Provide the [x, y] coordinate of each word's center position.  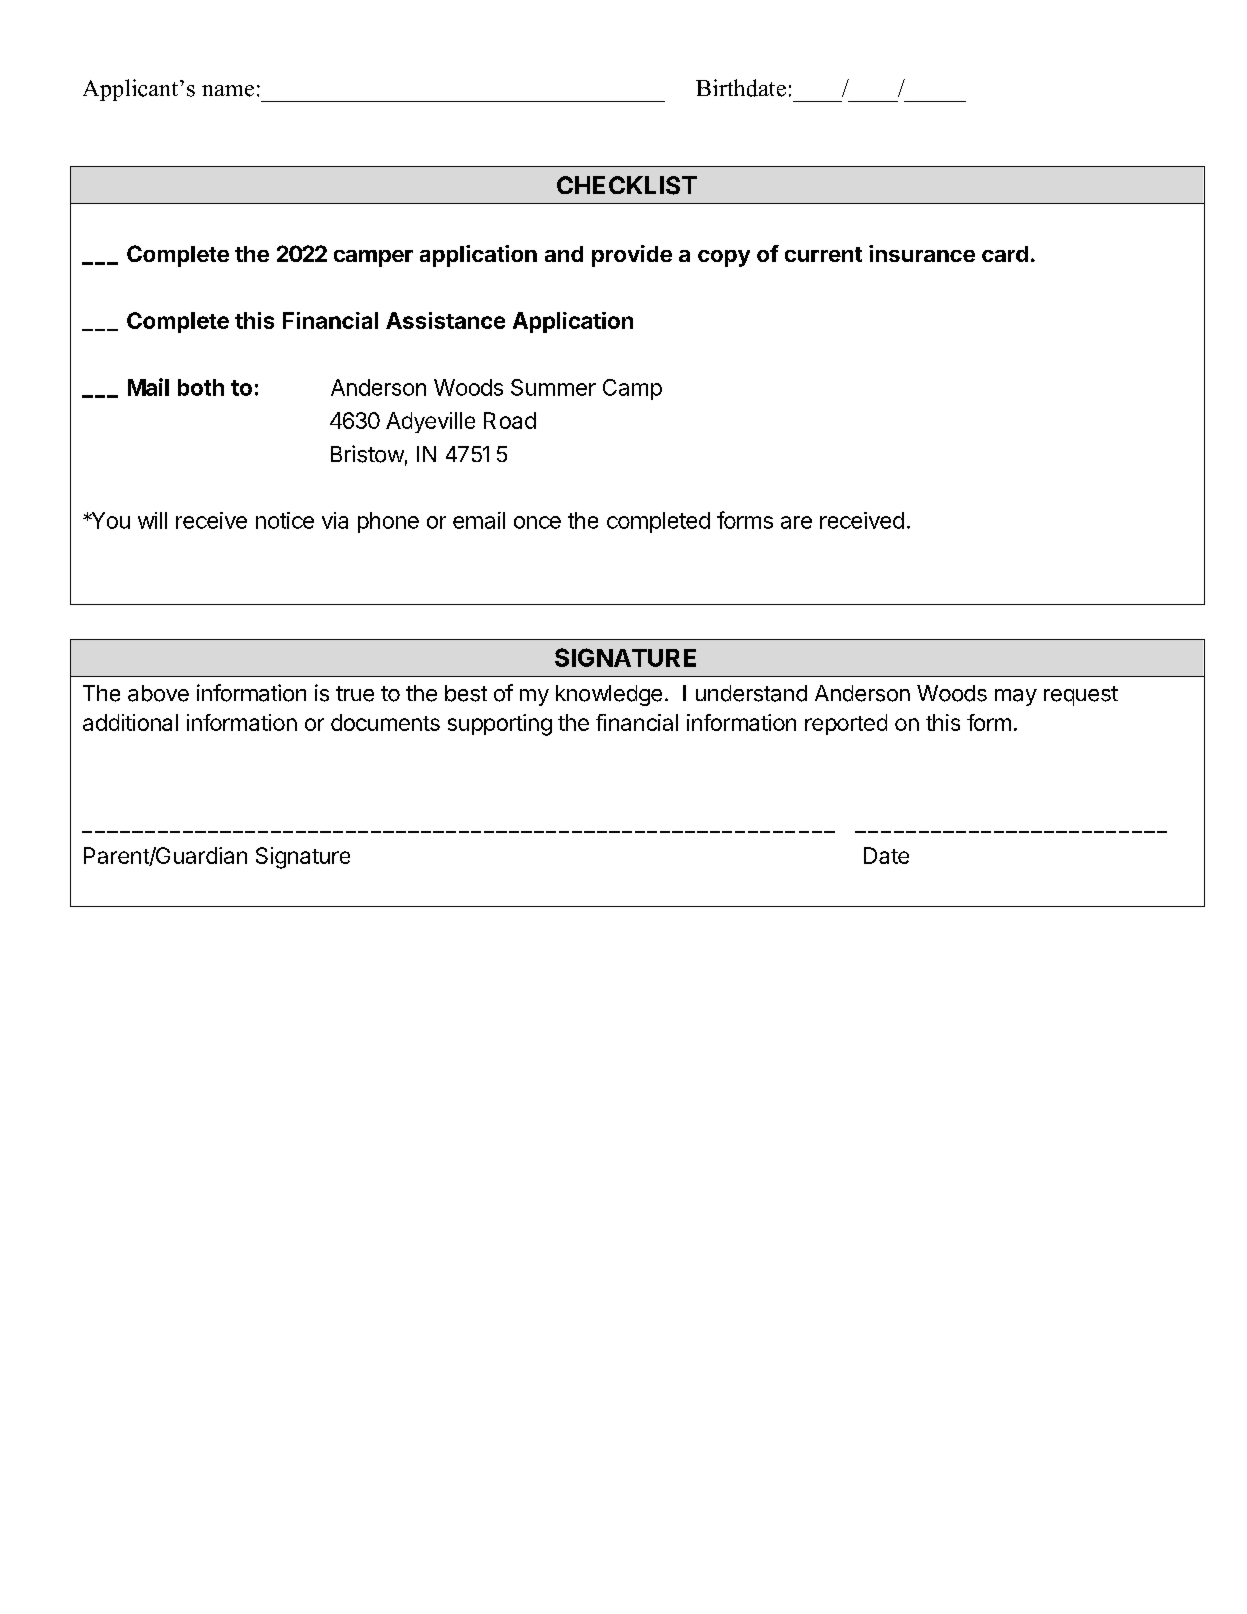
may [1016, 697]
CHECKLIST [627, 185]
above [158, 693]
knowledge [609, 695]
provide [632, 256]
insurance [922, 253]
